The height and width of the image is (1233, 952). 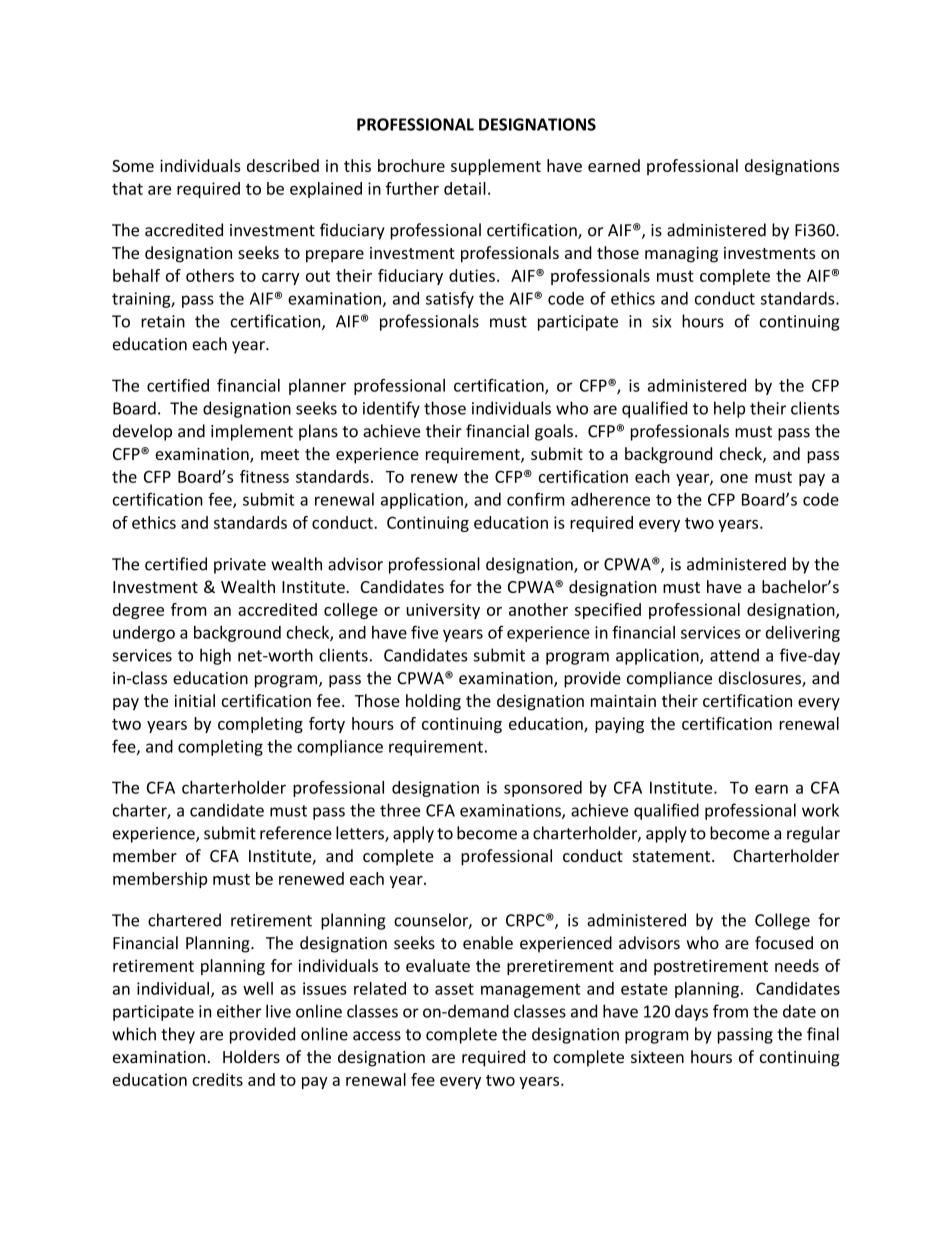 What do you see at coordinates (681, 255) in the image?
I see `managing` at bounding box center [681, 255].
